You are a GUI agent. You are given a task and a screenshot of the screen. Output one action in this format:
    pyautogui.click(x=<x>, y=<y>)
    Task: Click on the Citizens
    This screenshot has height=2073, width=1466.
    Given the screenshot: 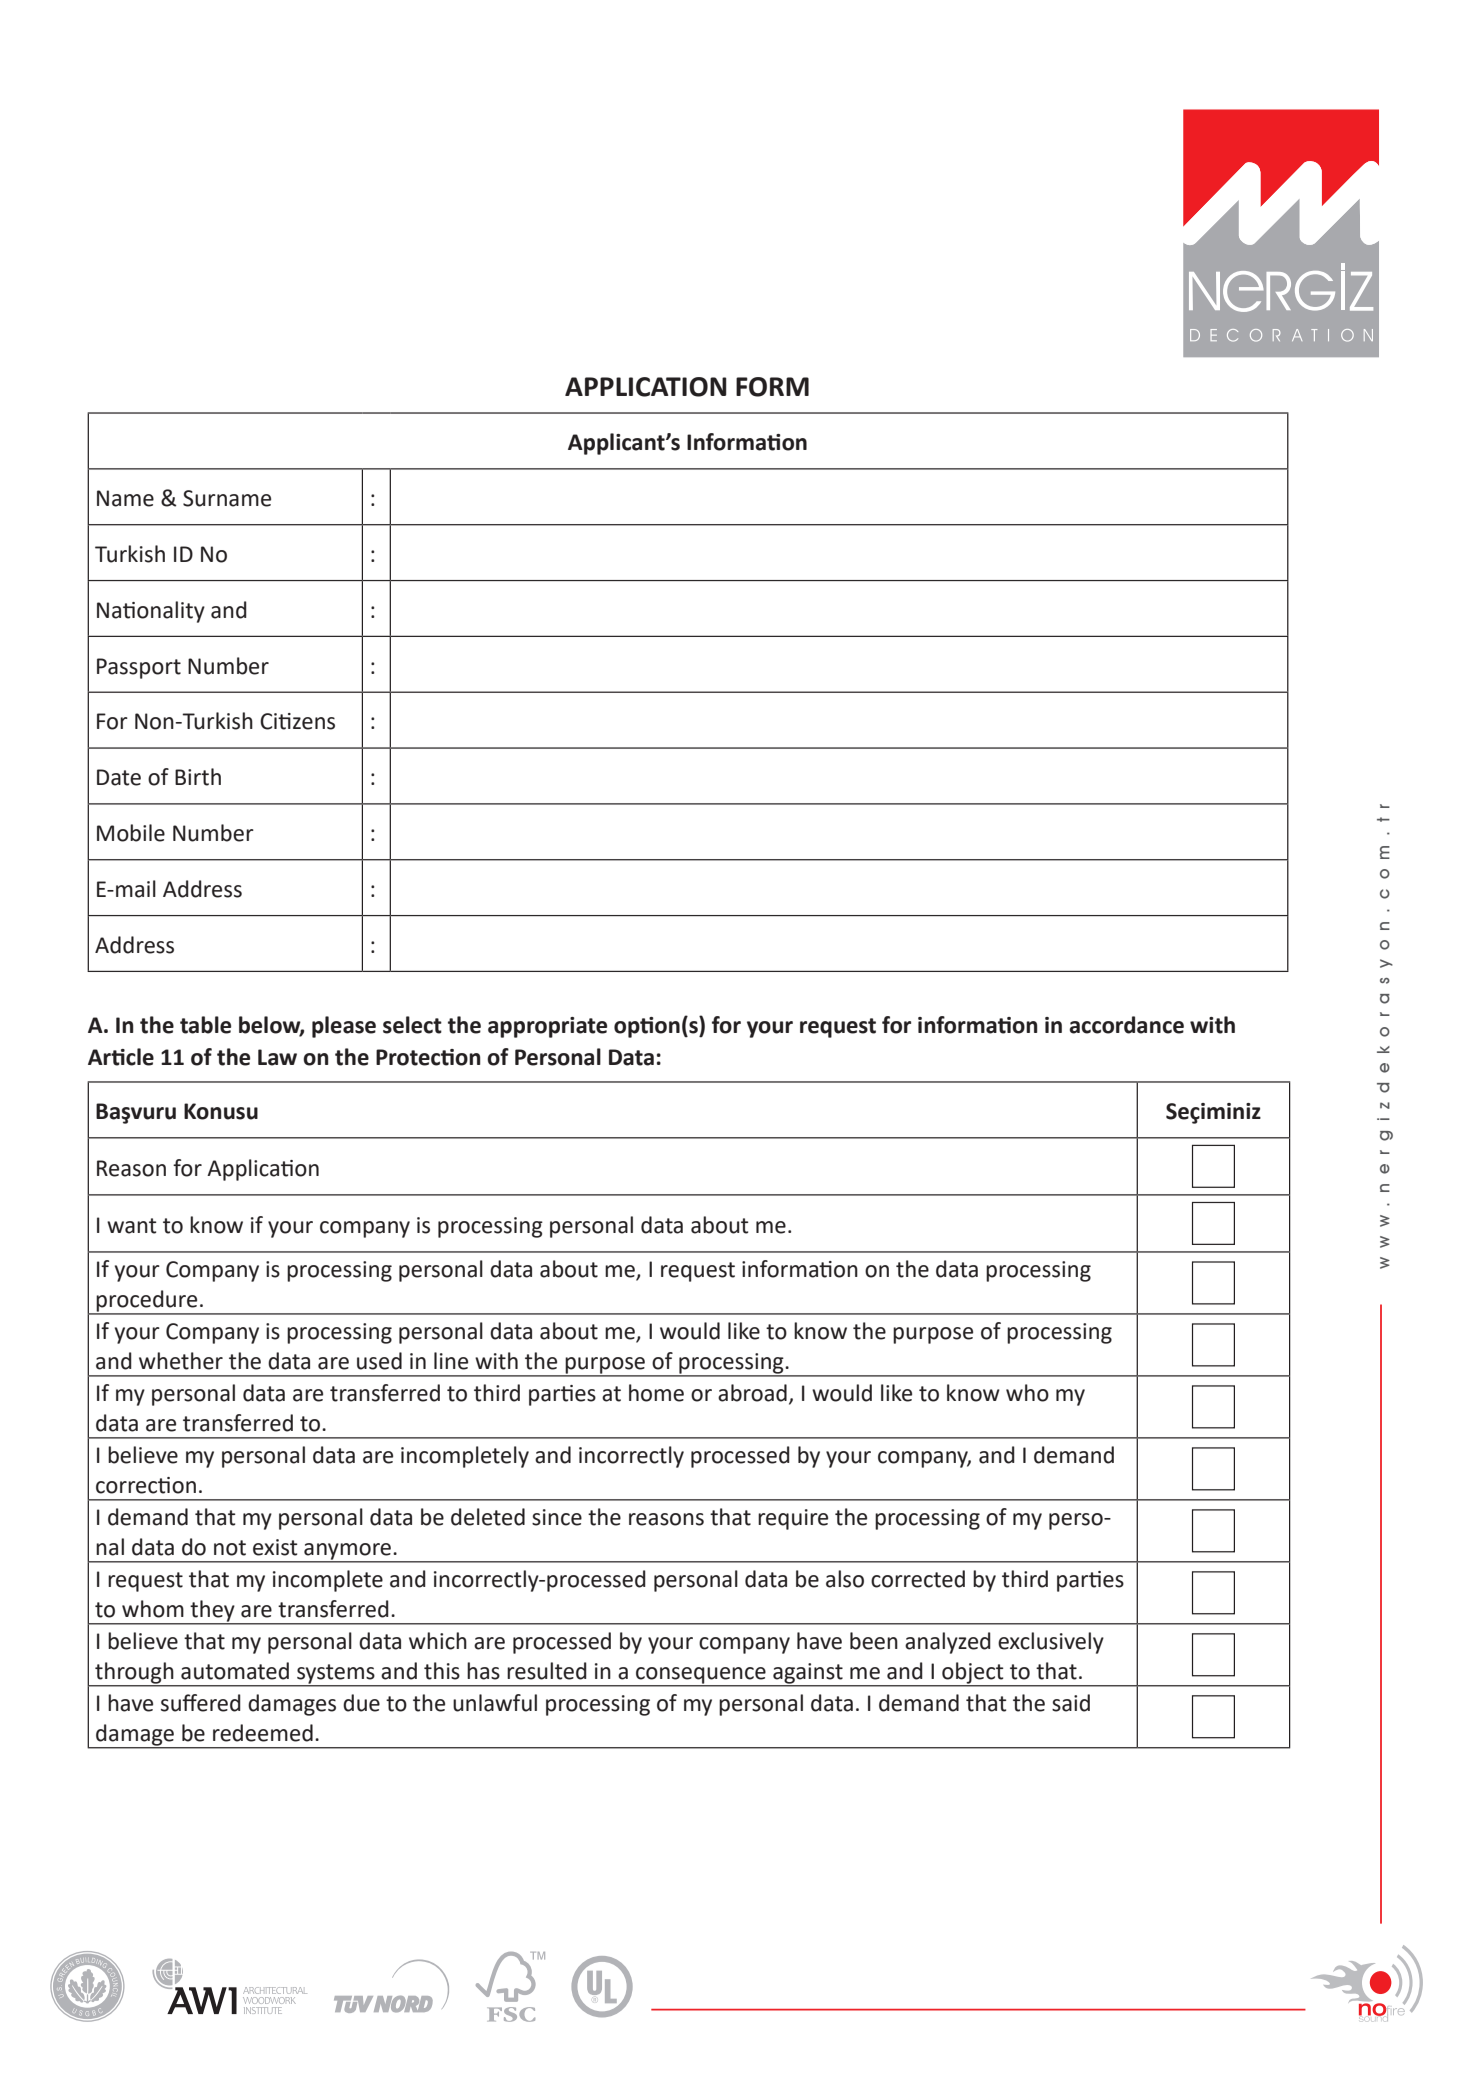 What is the action you would take?
    pyautogui.click(x=297, y=721)
